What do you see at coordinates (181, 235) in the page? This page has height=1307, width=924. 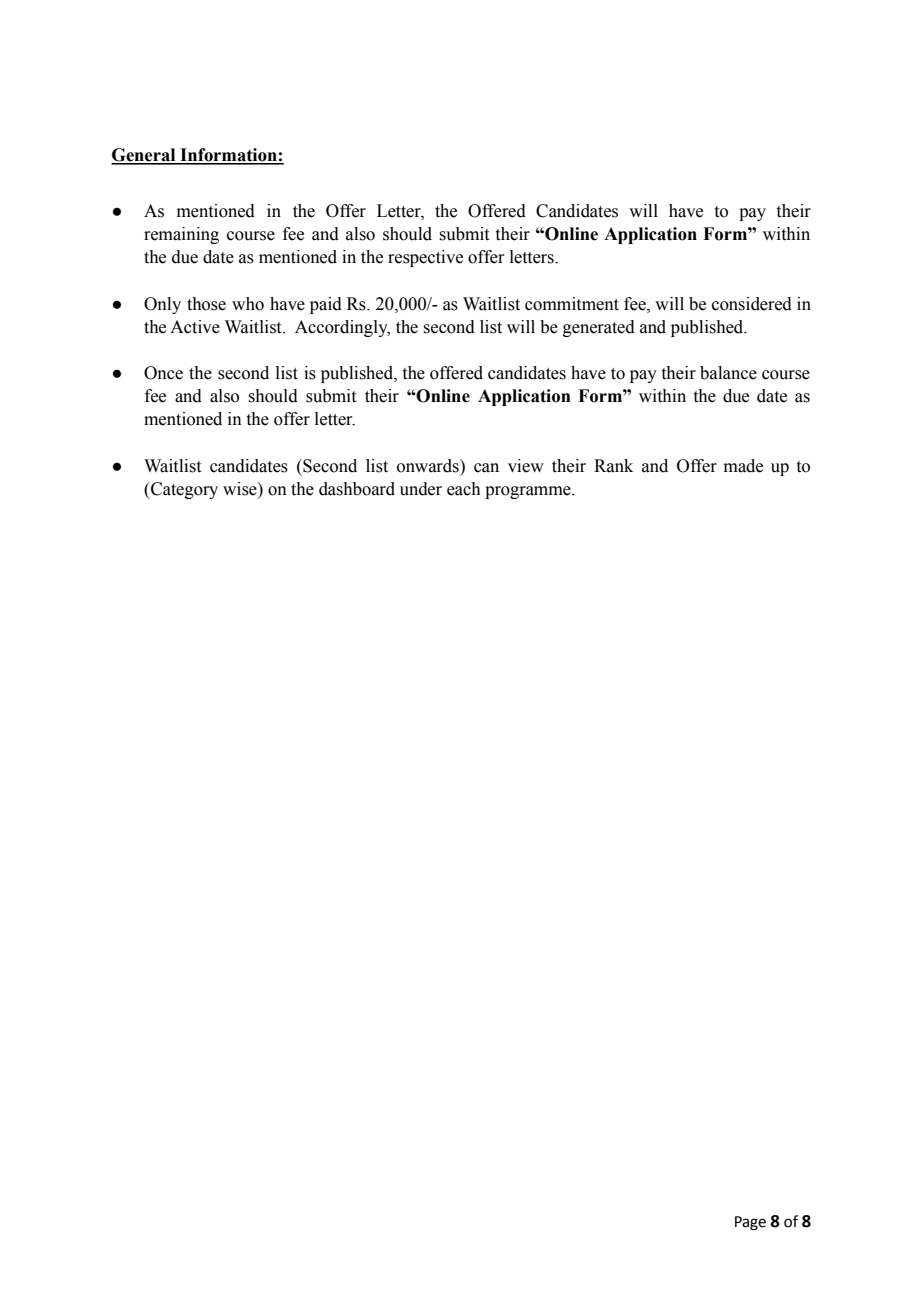 I see `remaining` at bounding box center [181, 235].
